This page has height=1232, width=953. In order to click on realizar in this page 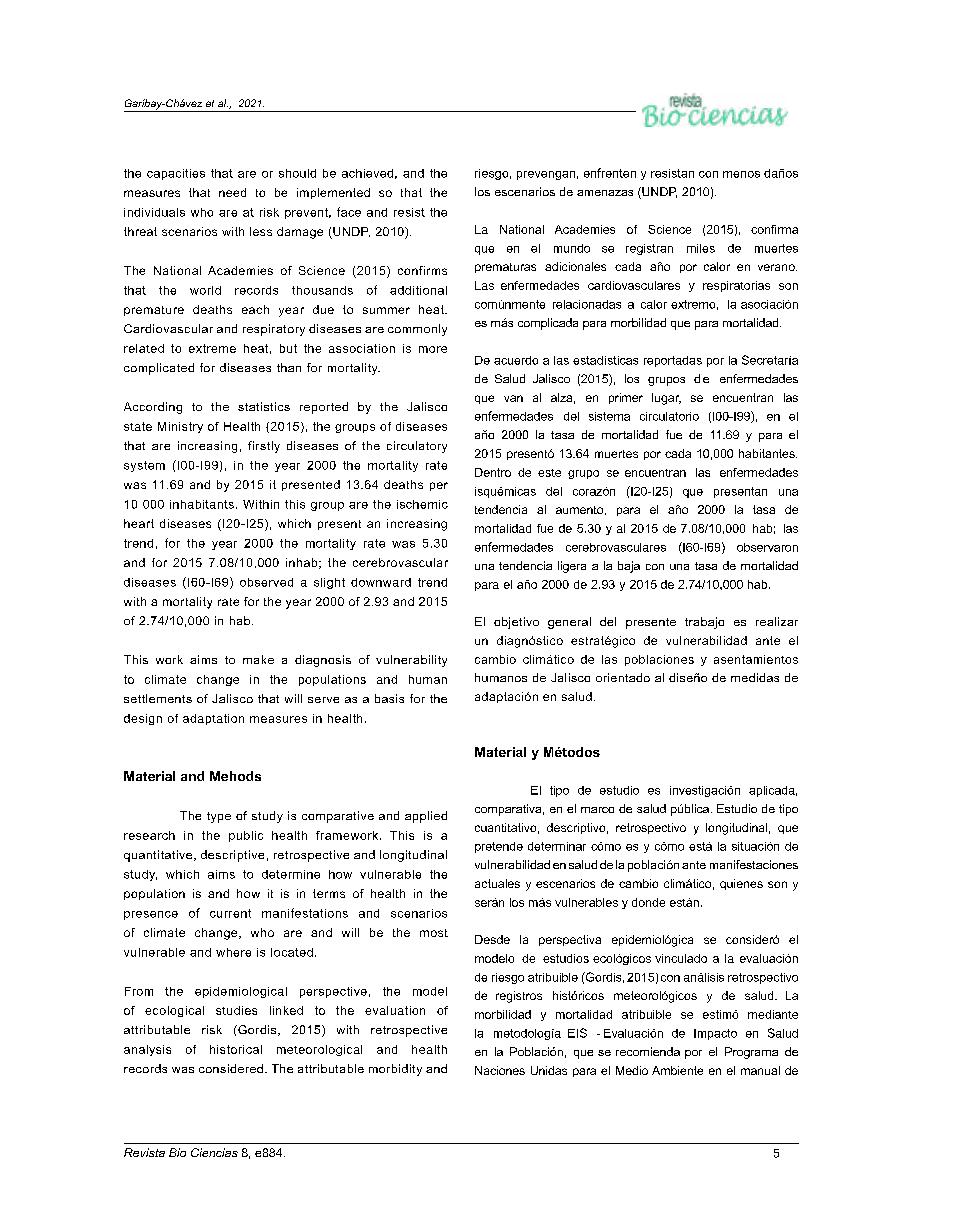, I will do `click(777, 621)`.
